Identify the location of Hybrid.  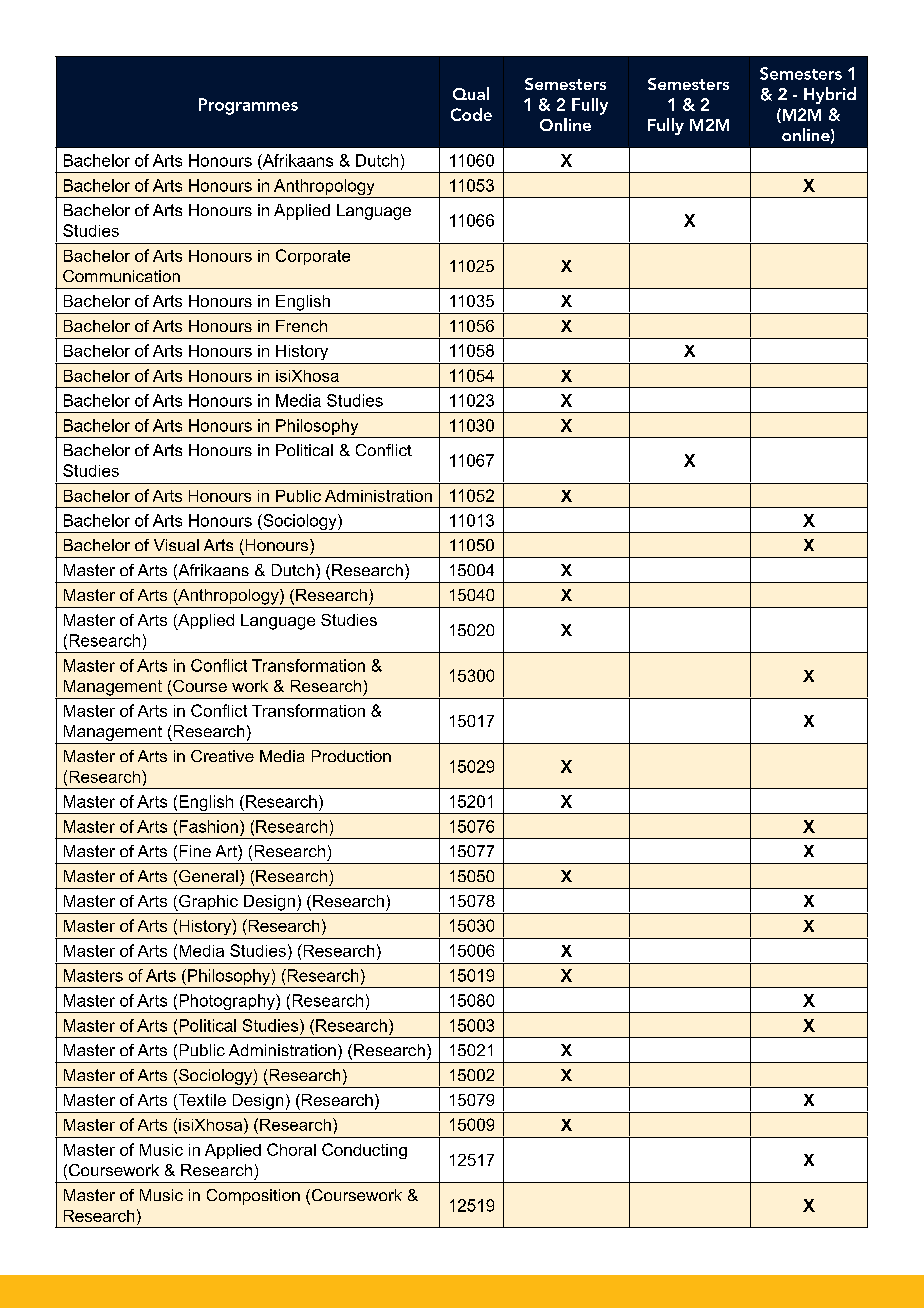
(830, 95).
